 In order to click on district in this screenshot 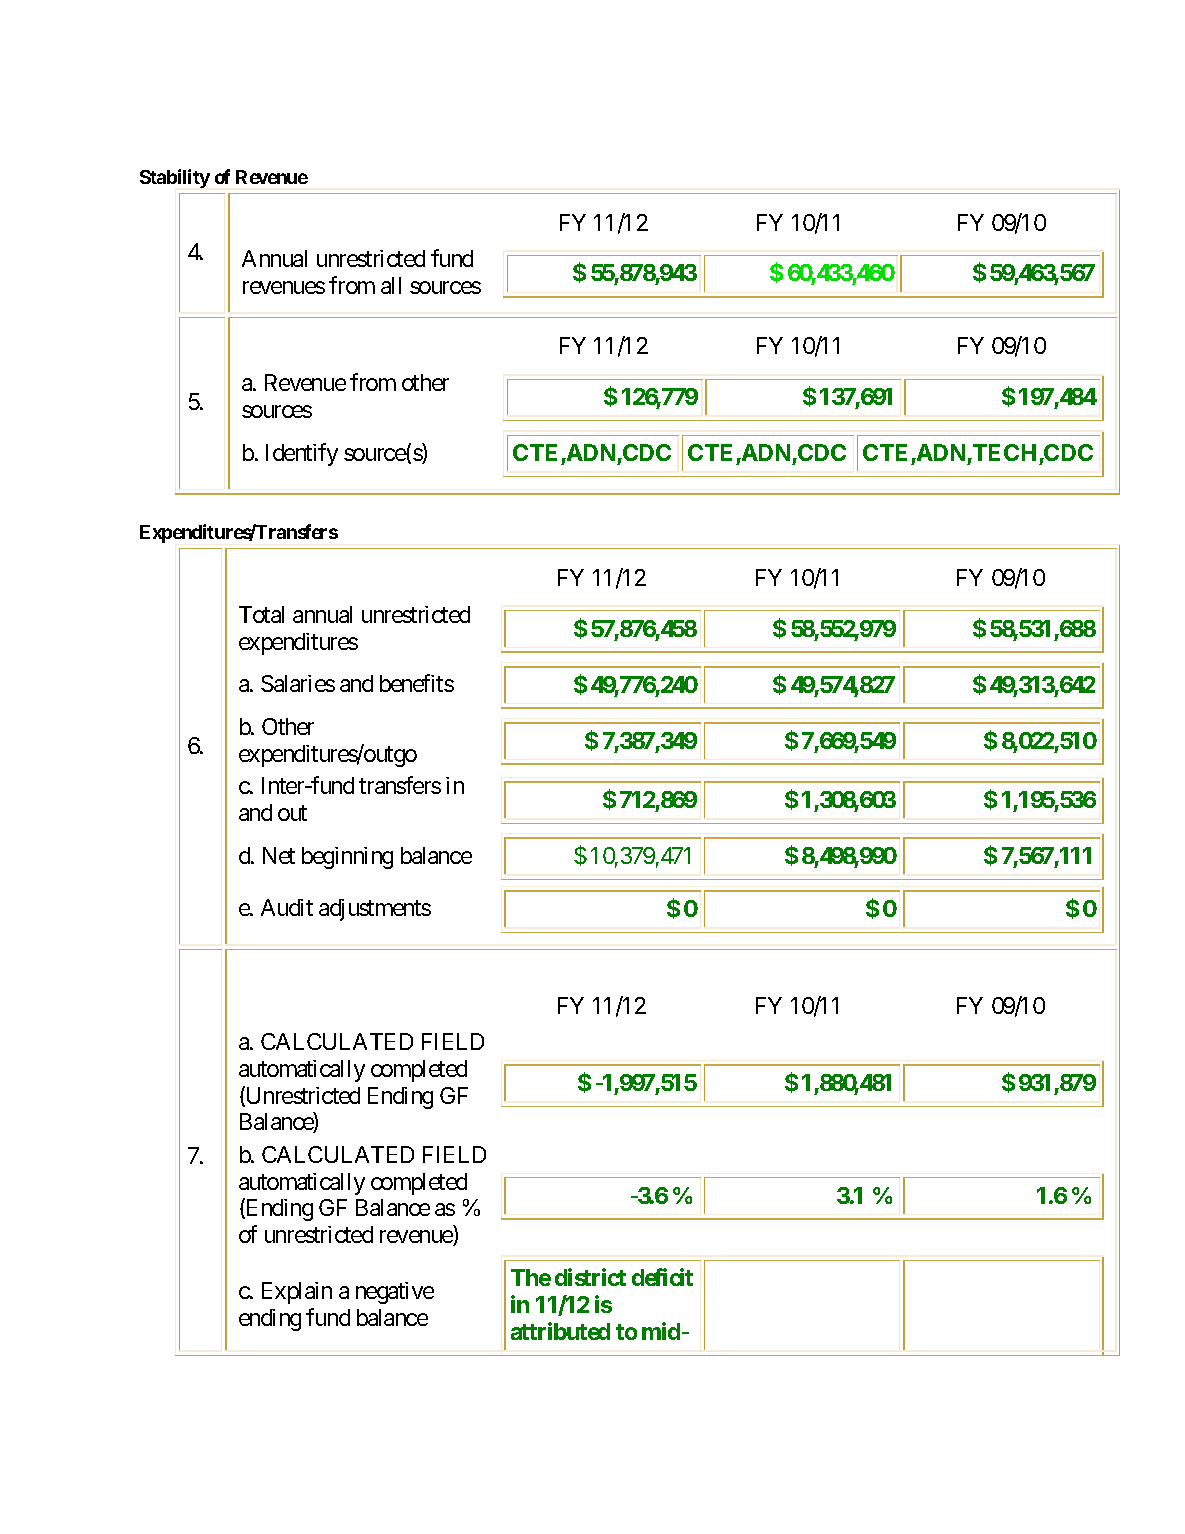, I will do `click(590, 1277)`.
